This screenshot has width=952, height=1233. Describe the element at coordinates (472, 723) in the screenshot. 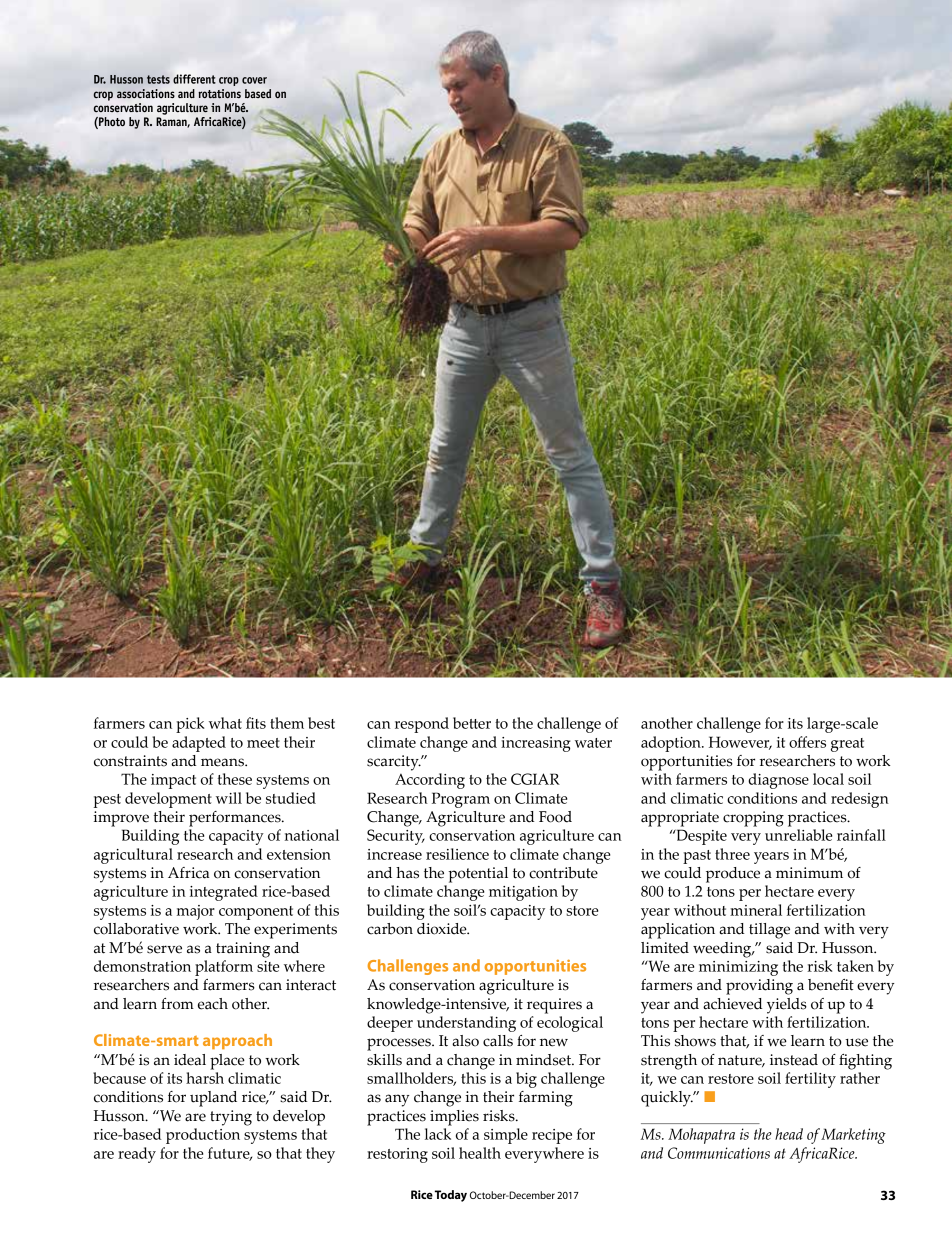

I see `better` at that location.
